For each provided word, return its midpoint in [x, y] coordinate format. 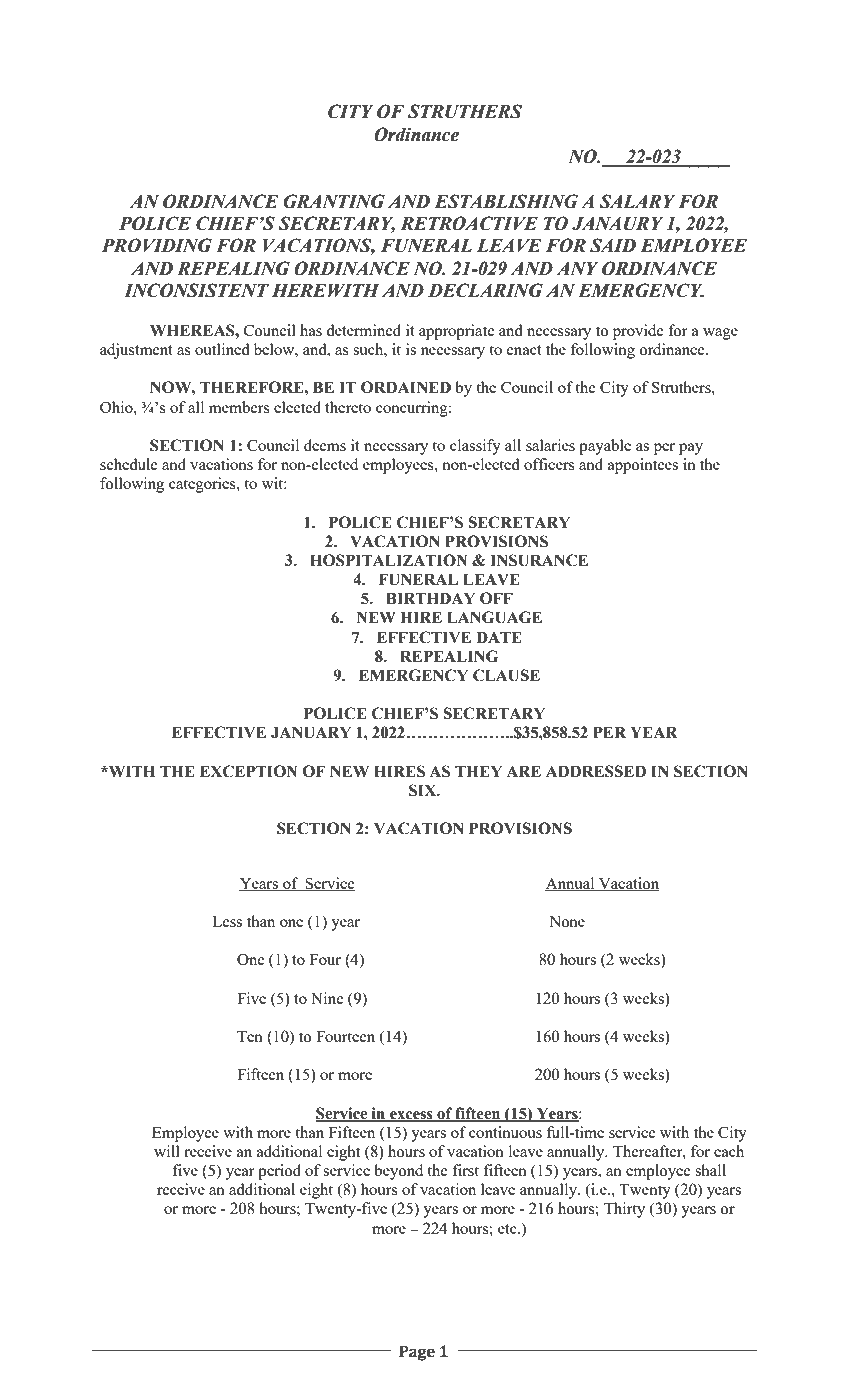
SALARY [637, 201]
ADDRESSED [596, 771]
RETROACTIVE [469, 223]
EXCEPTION [248, 771]
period [279, 1172]
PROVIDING [156, 245]
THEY [478, 771]
